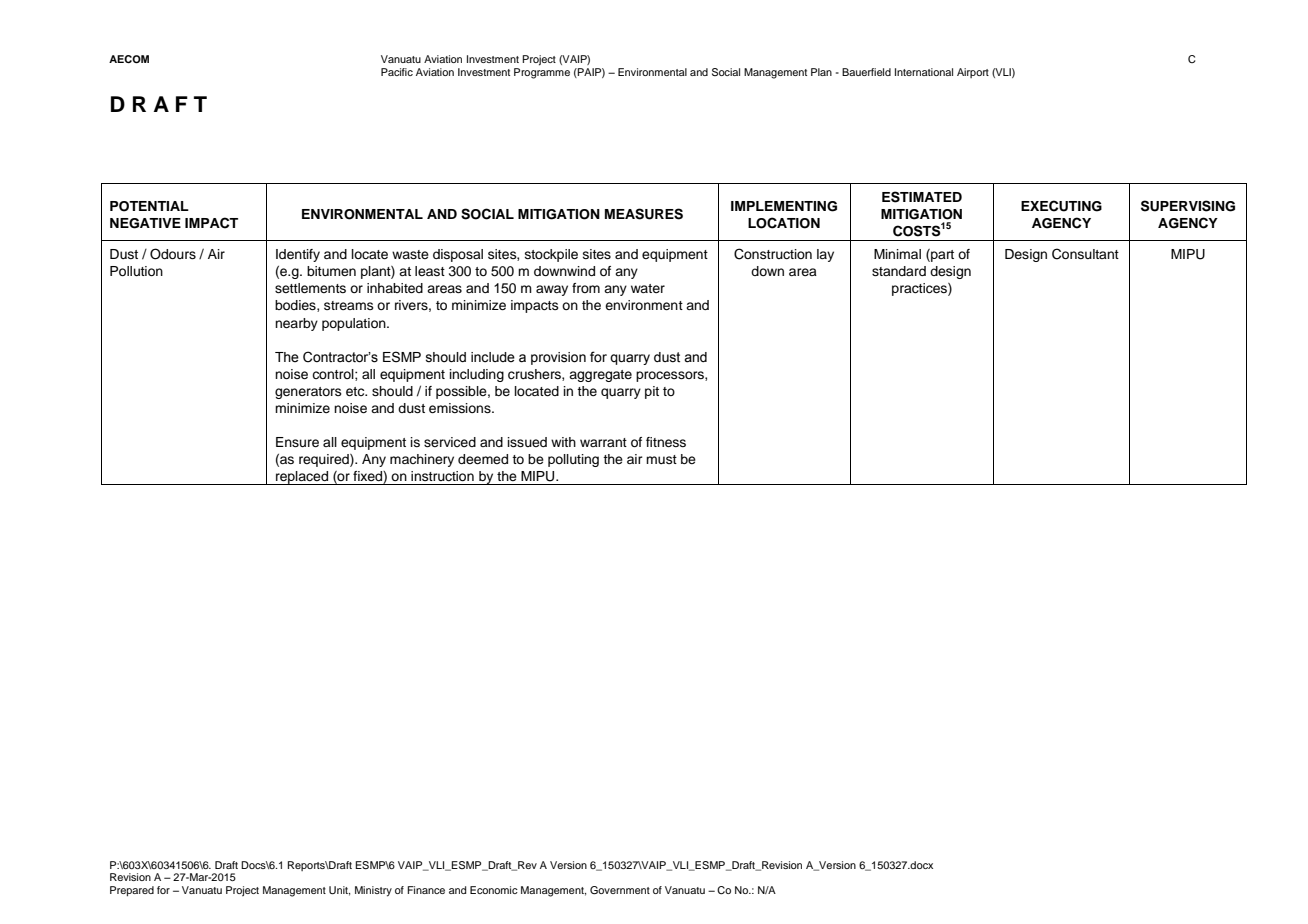  I want to click on aggregate, so click(600, 376).
